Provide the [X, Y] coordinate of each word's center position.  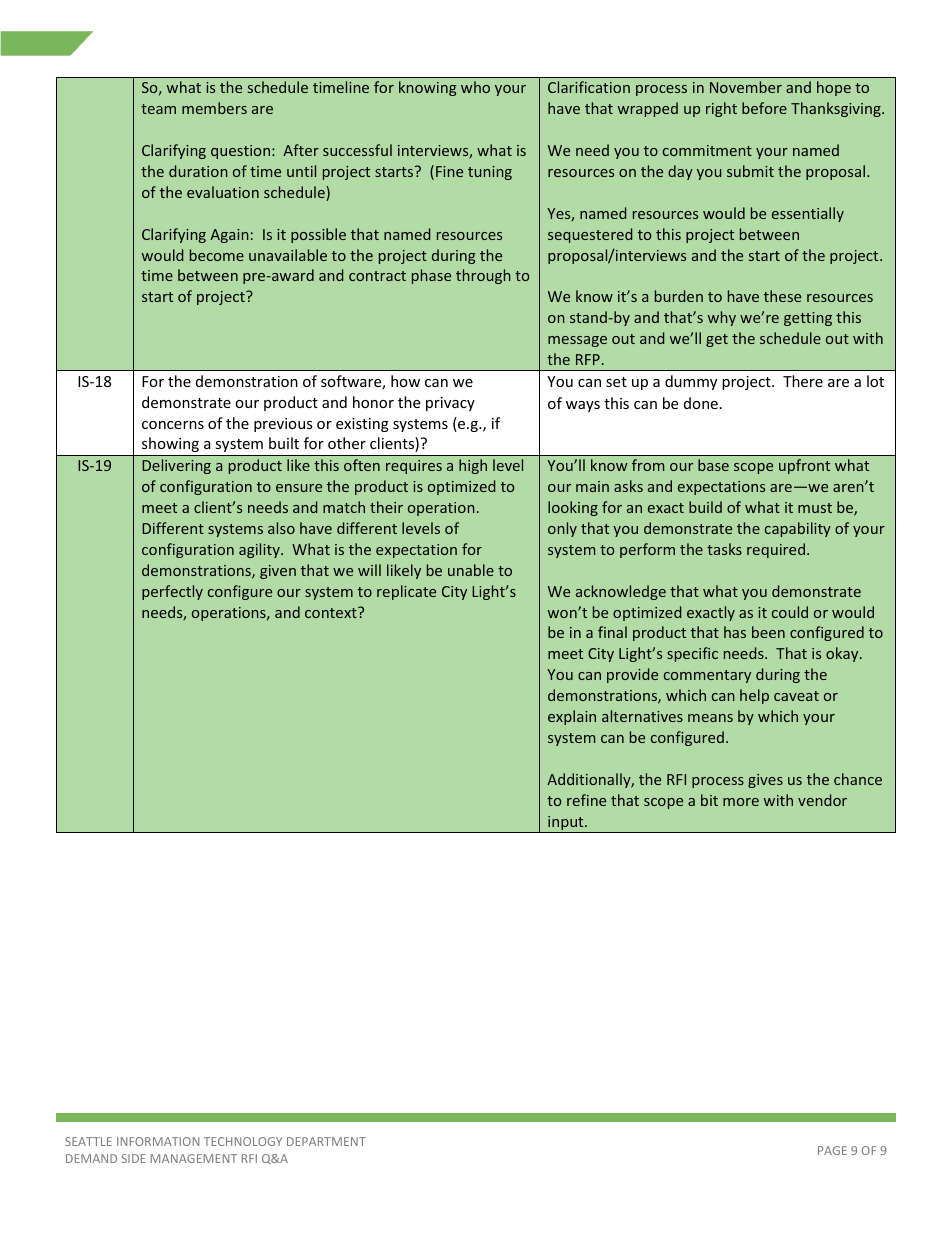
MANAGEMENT [194, 1158]
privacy [450, 404]
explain [572, 717]
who [475, 87]
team [158, 109]
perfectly [172, 592]
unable [471, 570]
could [790, 612]
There [803, 381]
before [764, 108]
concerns [173, 425]
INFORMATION [158, 1141]
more [741, 802]
